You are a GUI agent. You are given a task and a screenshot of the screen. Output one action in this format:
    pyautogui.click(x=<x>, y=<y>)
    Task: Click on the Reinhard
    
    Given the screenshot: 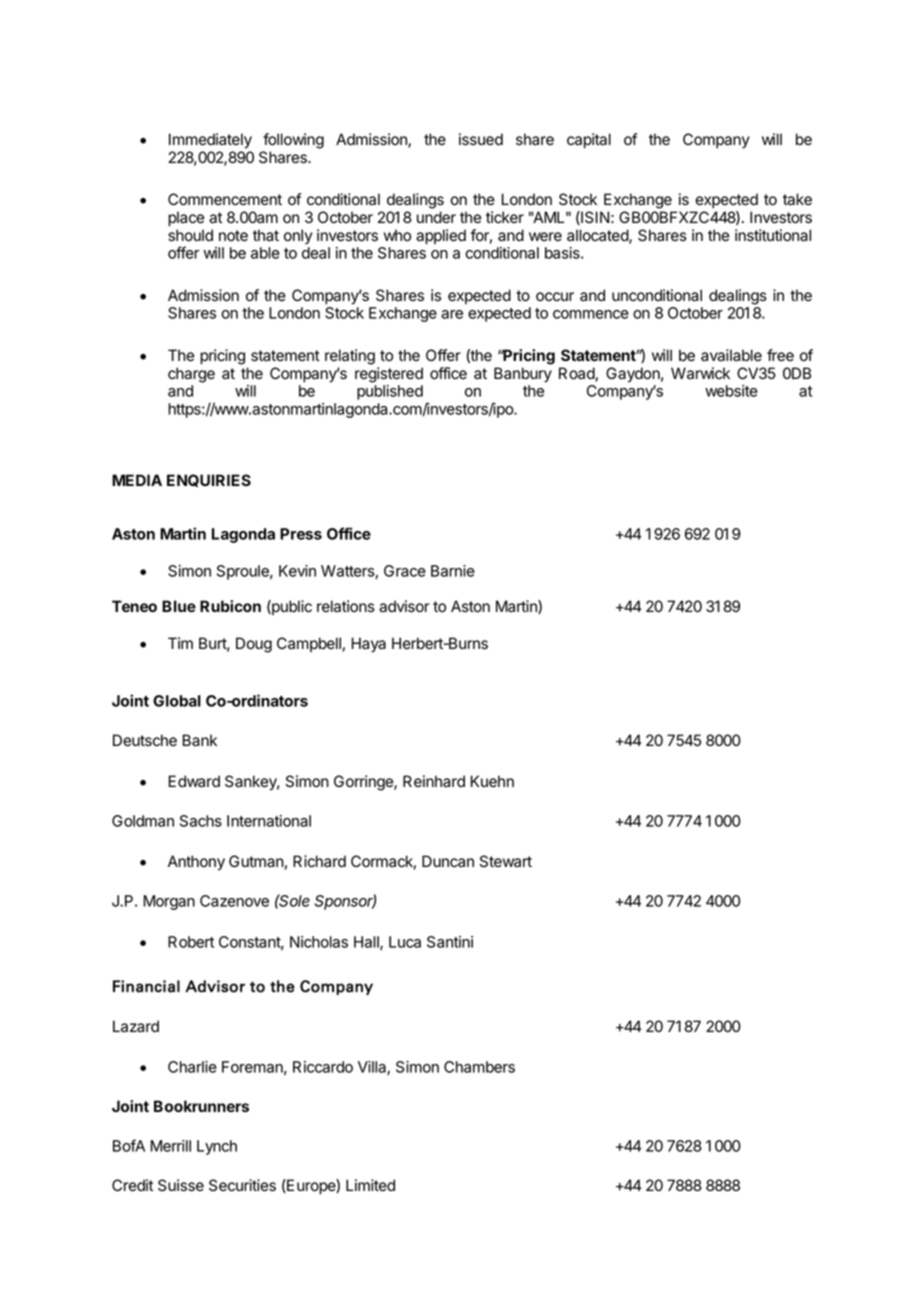 What is the action you would take?
    pyautogui.click(x=434, y=781)
